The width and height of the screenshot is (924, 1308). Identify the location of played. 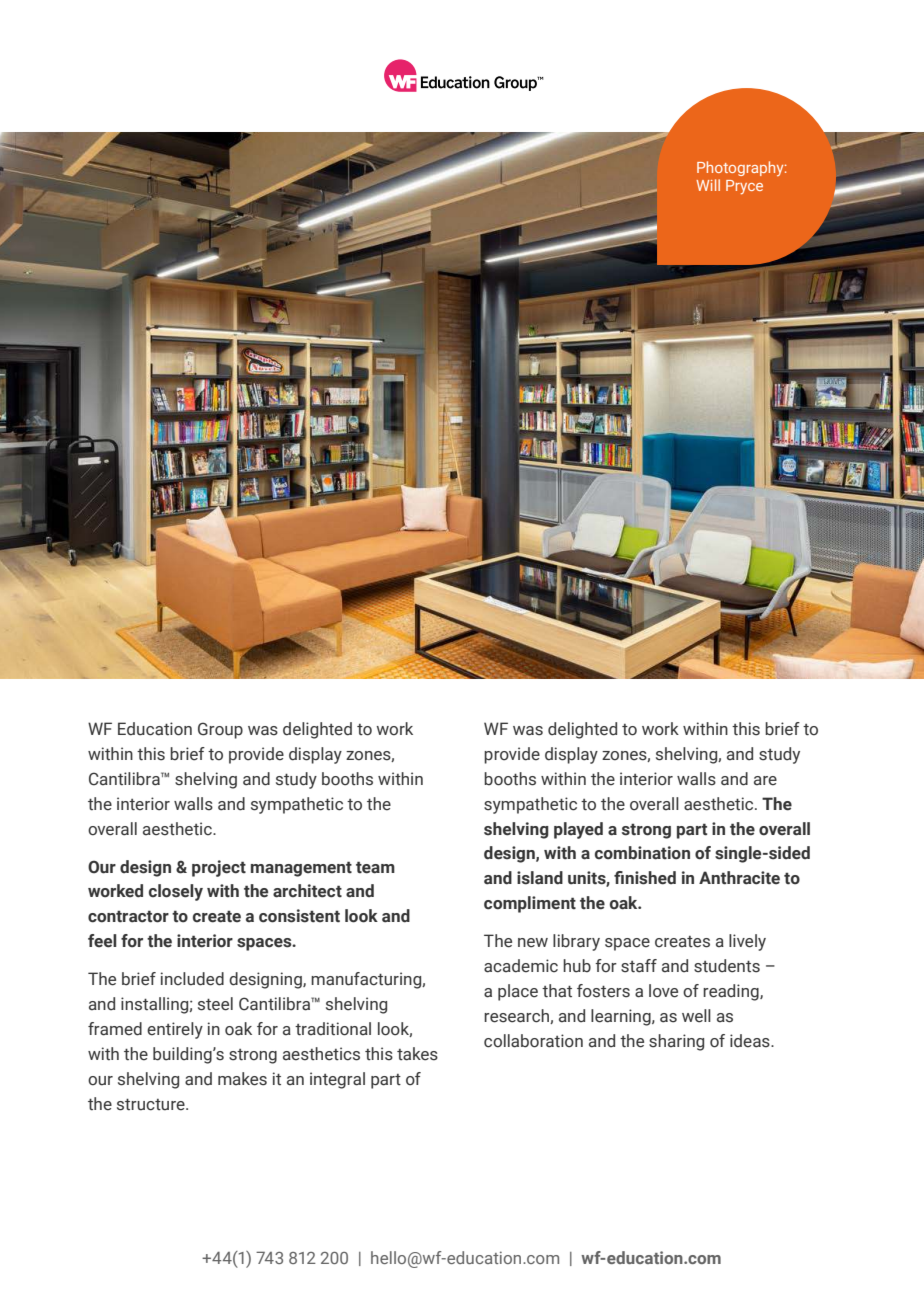
(578, 830).
